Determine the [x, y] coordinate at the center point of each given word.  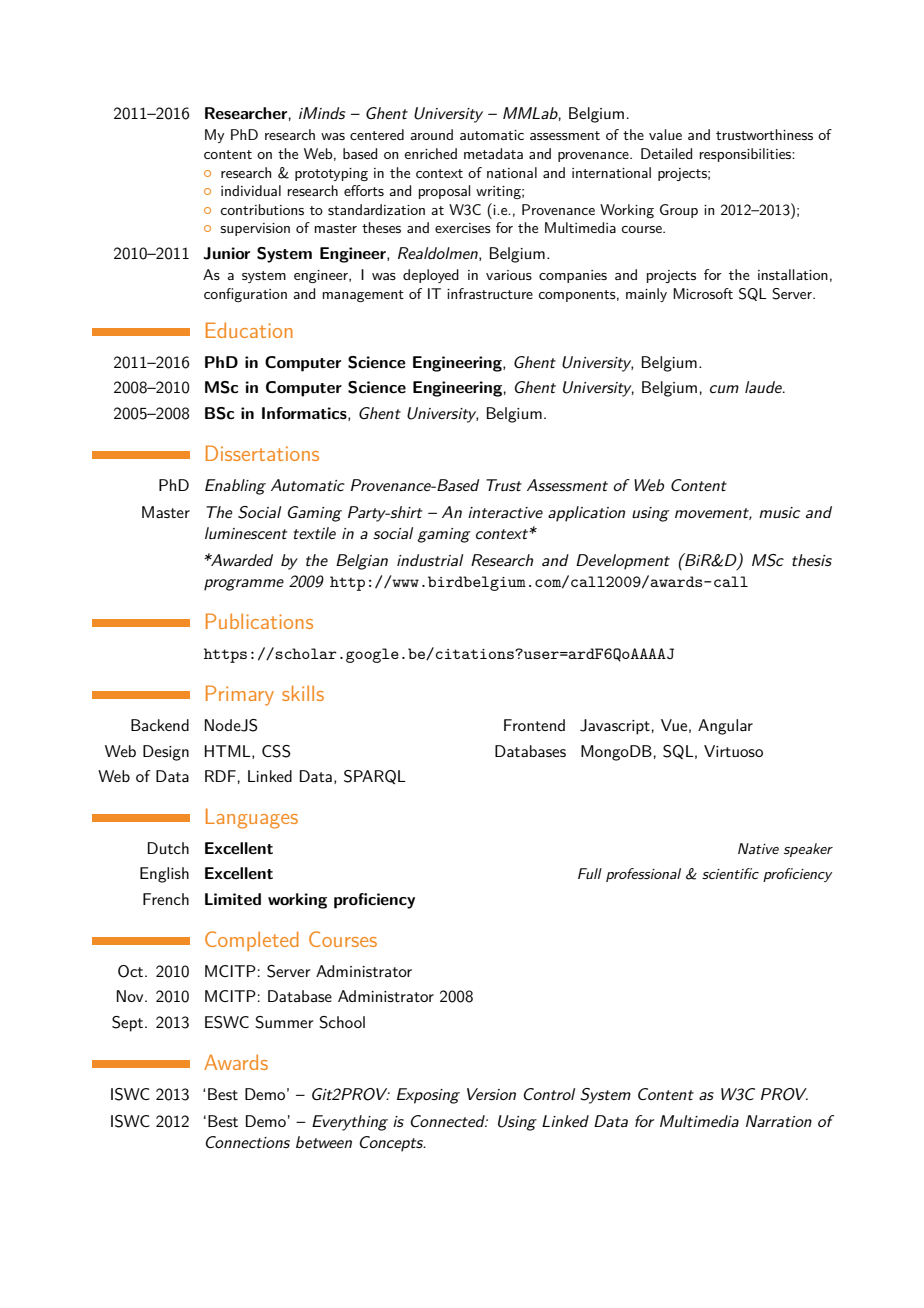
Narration [779, 1121]
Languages [252, 818]
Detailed [666, 153]
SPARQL [375, 777]
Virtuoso [733, 751]
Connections [247, 1142]
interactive [505, 512]
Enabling [235, 487]
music [779, 512]
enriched [430, 153]
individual [251, 190]
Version [491, 1094]
